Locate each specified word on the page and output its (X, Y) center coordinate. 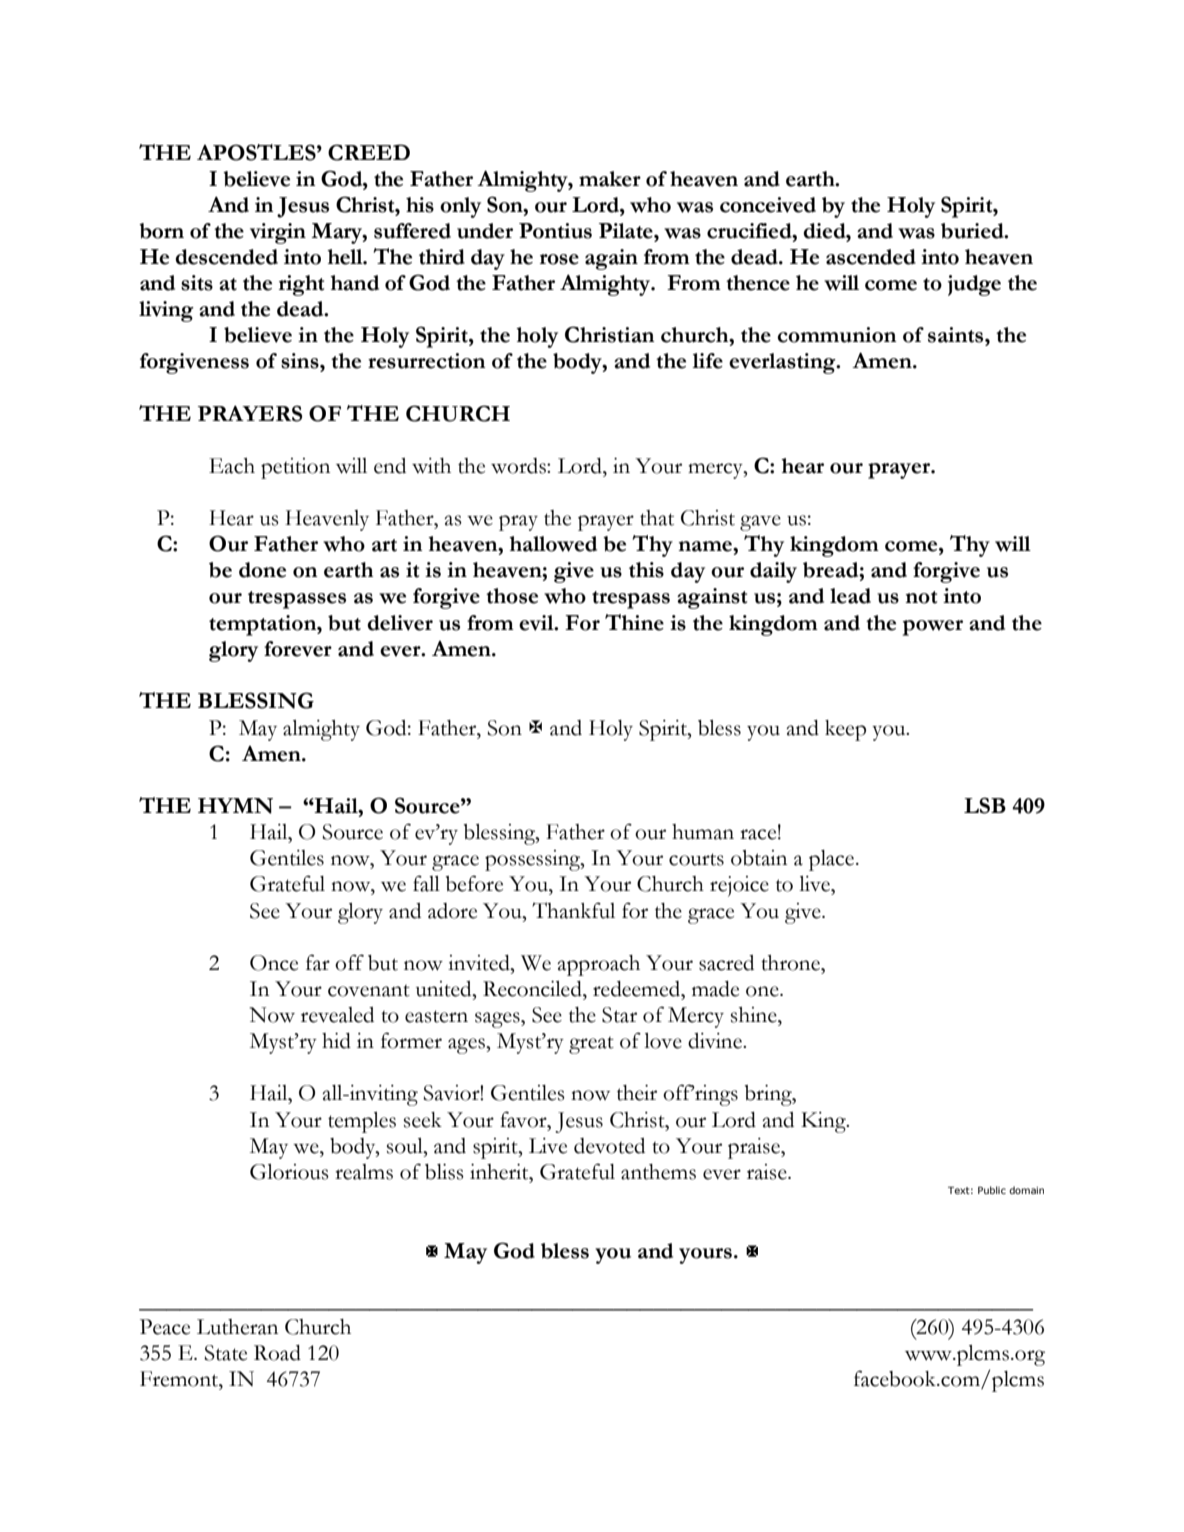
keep (845, 730)
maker (610, 179)
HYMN (235, 806)
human (703, 832)
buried (973, 231)
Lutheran (237, 1327)
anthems (658, 1172)
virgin (278, 233)
